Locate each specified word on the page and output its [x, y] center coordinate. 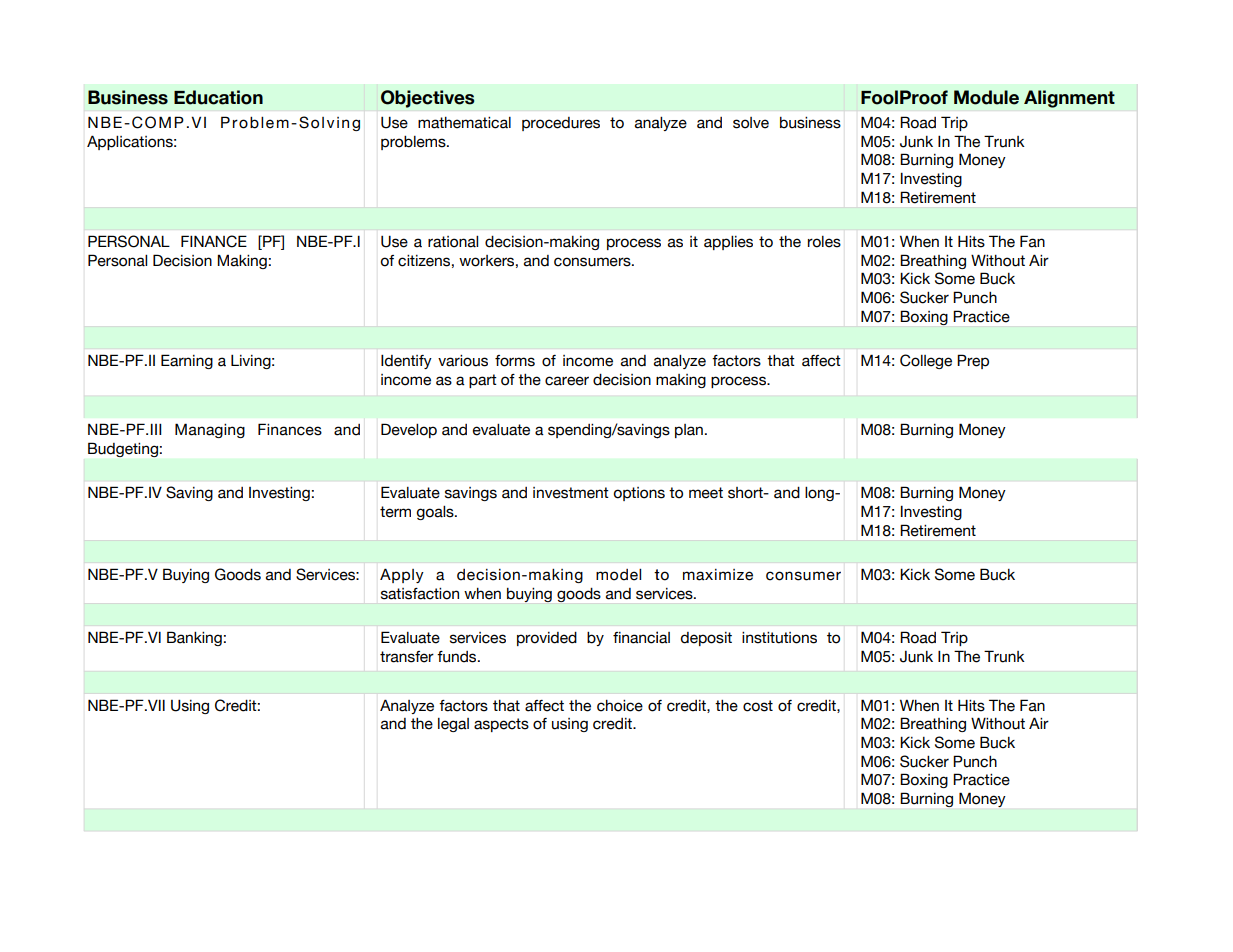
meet [706, 493]
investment [571, 493]
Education [218, 97]
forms [515, 361]
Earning [187, 361]
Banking [194, 638]
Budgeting [123, 450]
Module [986, 97]
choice [620, 706]
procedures [561, 124]
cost [758, 706]
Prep [973, 361]
